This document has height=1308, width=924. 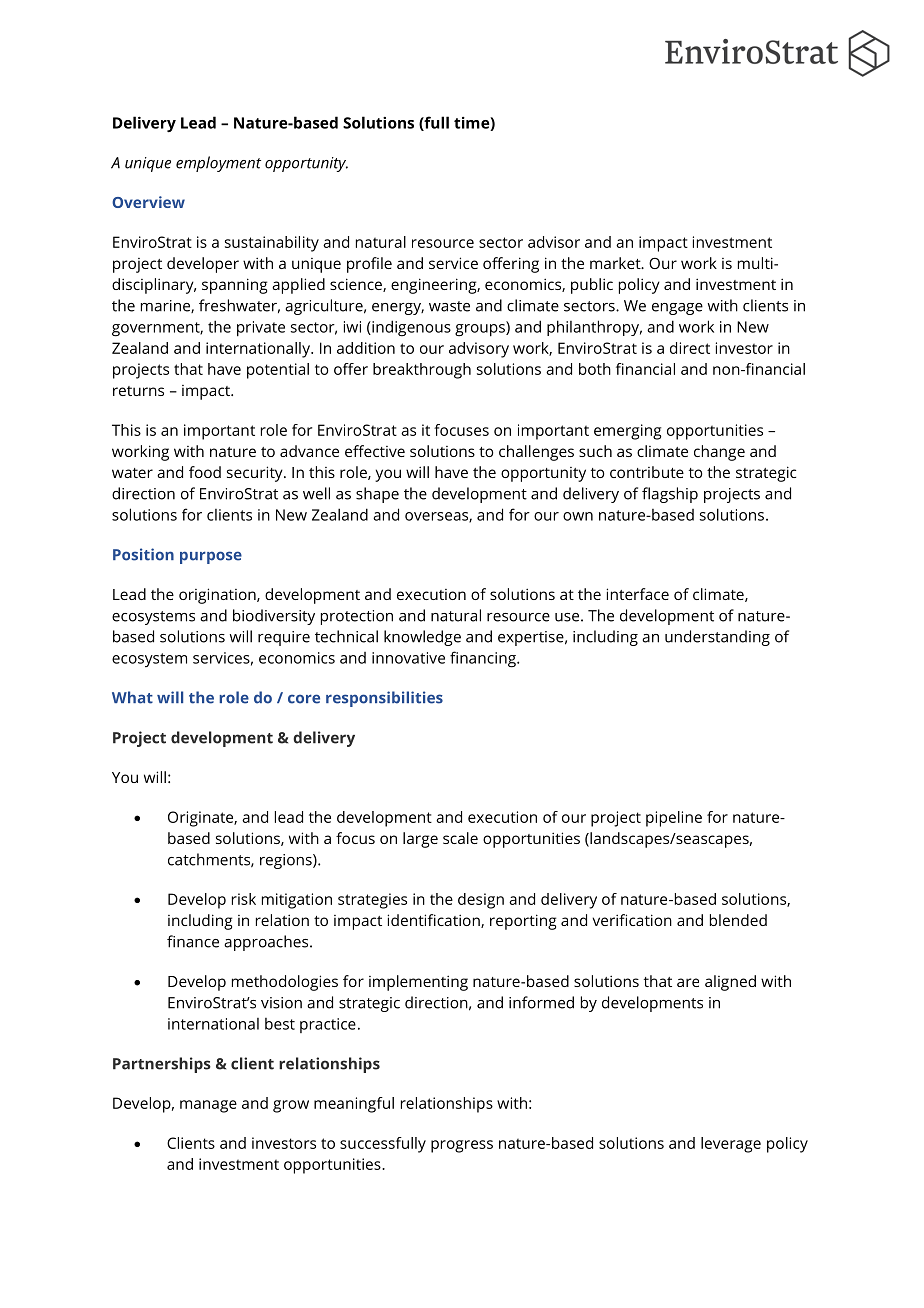 I want to click on employment, so click(x=218, y=164).
